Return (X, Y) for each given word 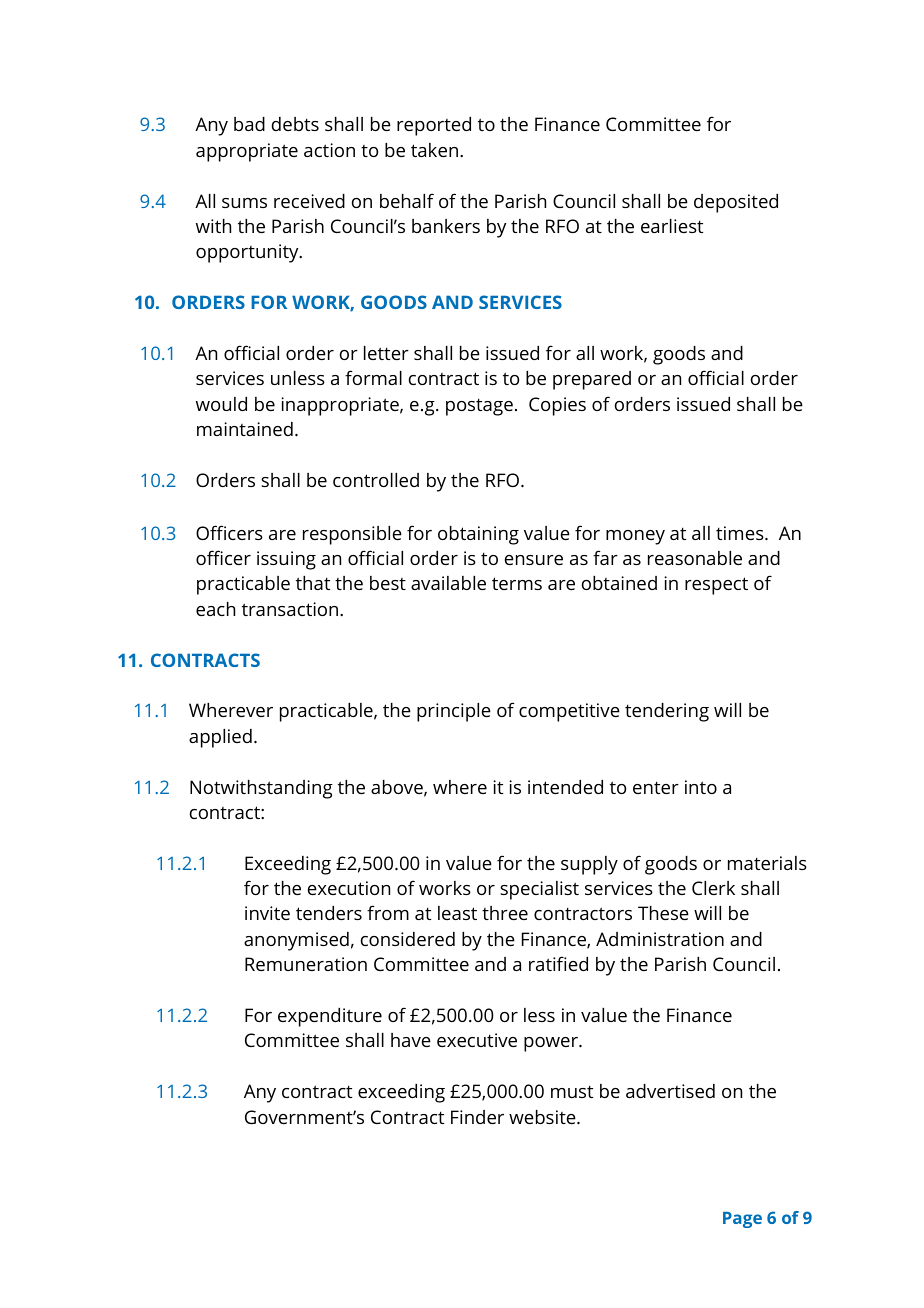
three (505, 913)
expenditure (330, 1017)
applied (220, 738)
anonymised (296, 941)
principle (454, 712)
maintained (245, 429)
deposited (736, 203)
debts (295, 124)
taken (434, 150)
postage (479, 407)
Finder (477, 1117)
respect (716, 586)
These (663, 913)
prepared (592, 380)
